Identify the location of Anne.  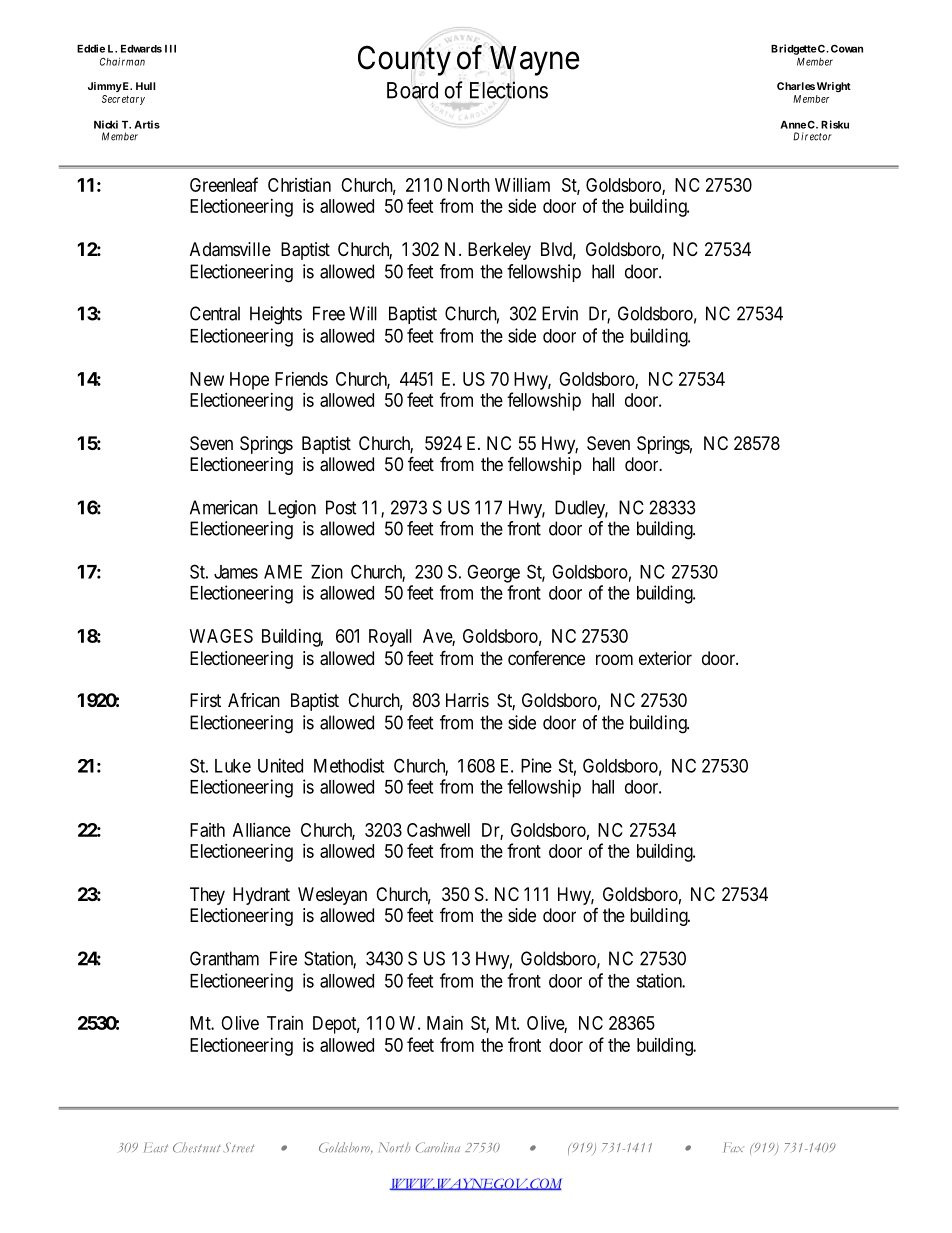
(793, 125).
